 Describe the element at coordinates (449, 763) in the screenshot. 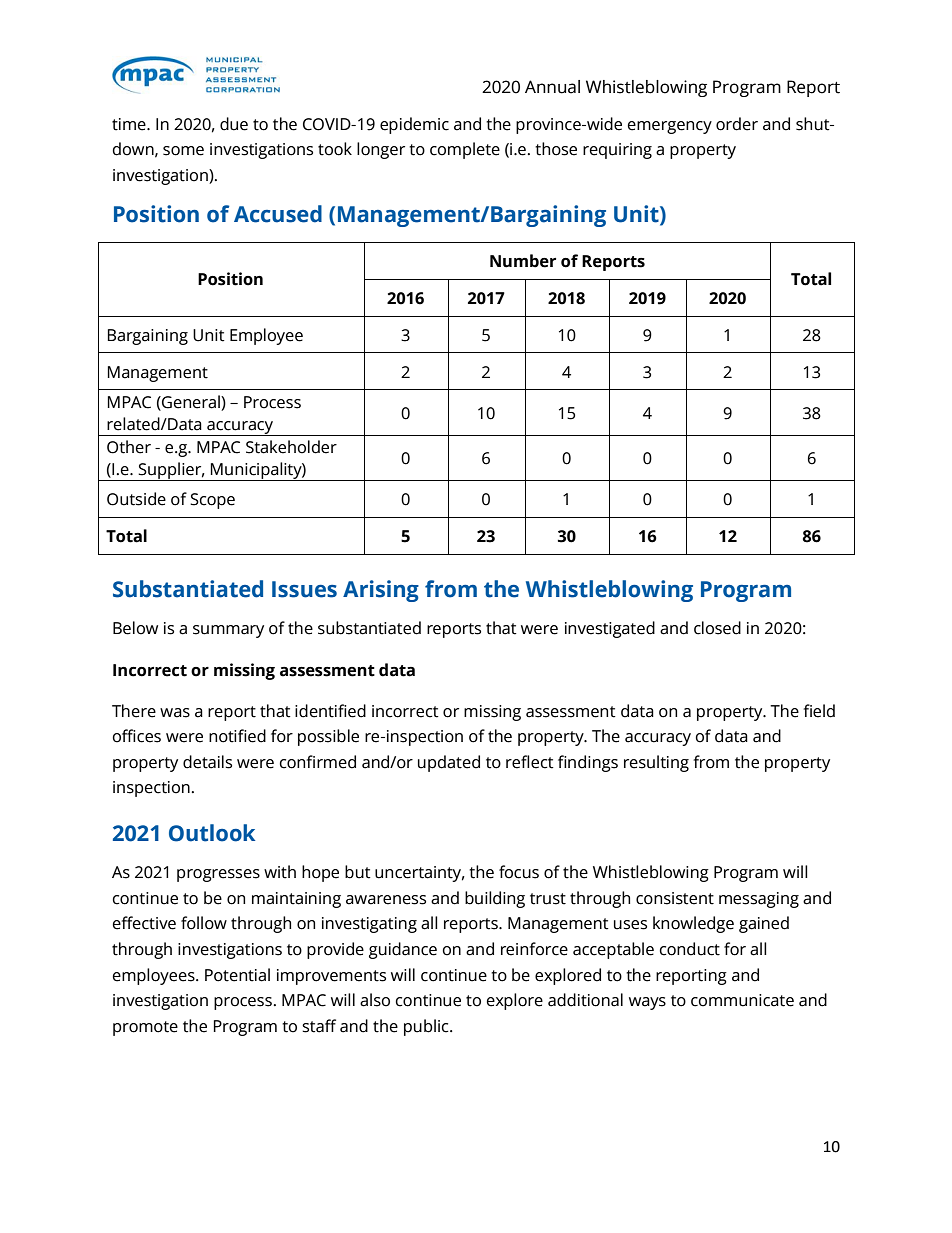

I see `updated` at that location.
